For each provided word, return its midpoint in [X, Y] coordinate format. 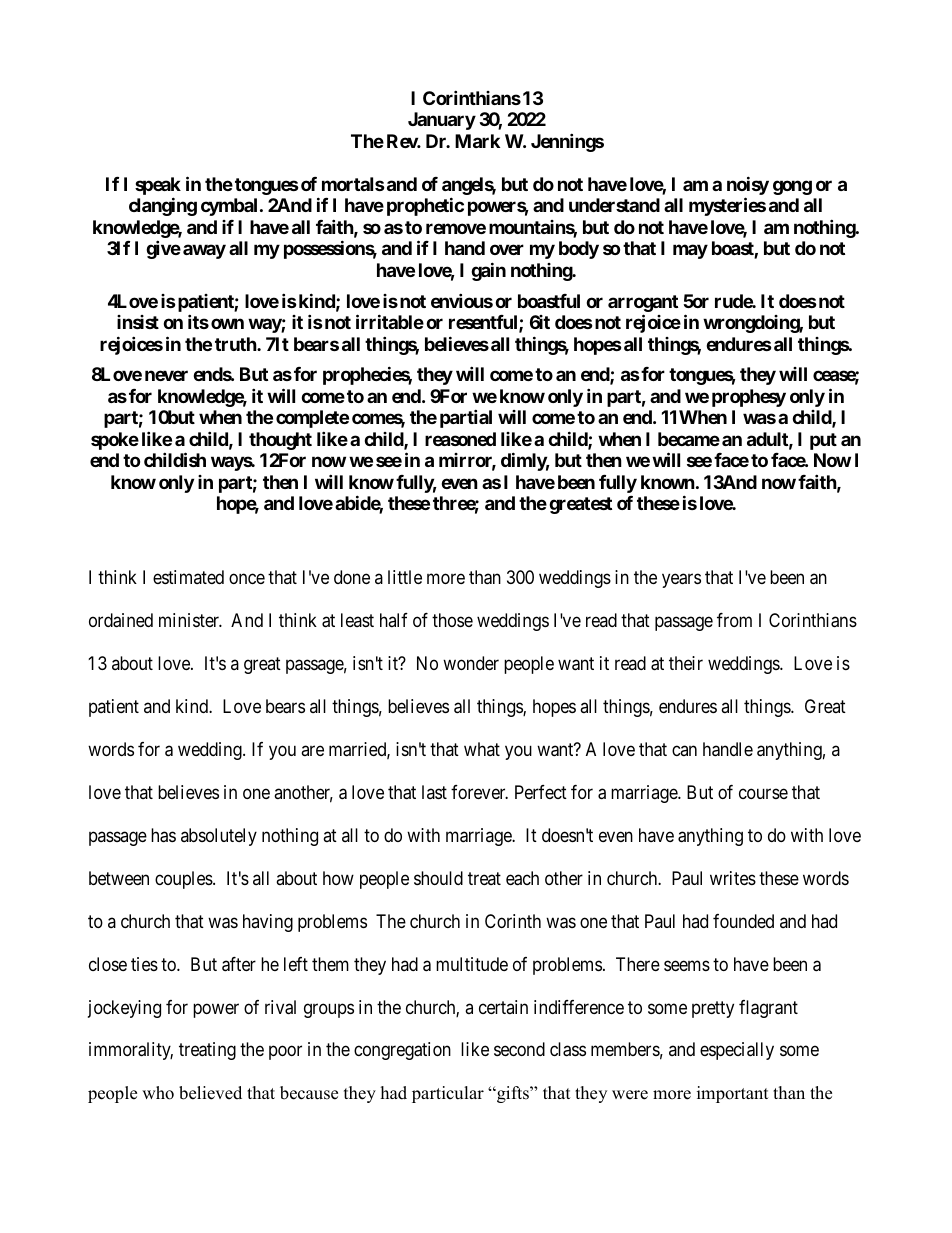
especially [737, 1051]
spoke [115, 441]
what [482, 749]
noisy [748, 187]
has [163, 835]
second [519, 1049]
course [763, 793]
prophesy [749, 398]
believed [210, 1093]
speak [158, 187]
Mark [477, 141]
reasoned [460, 439]
